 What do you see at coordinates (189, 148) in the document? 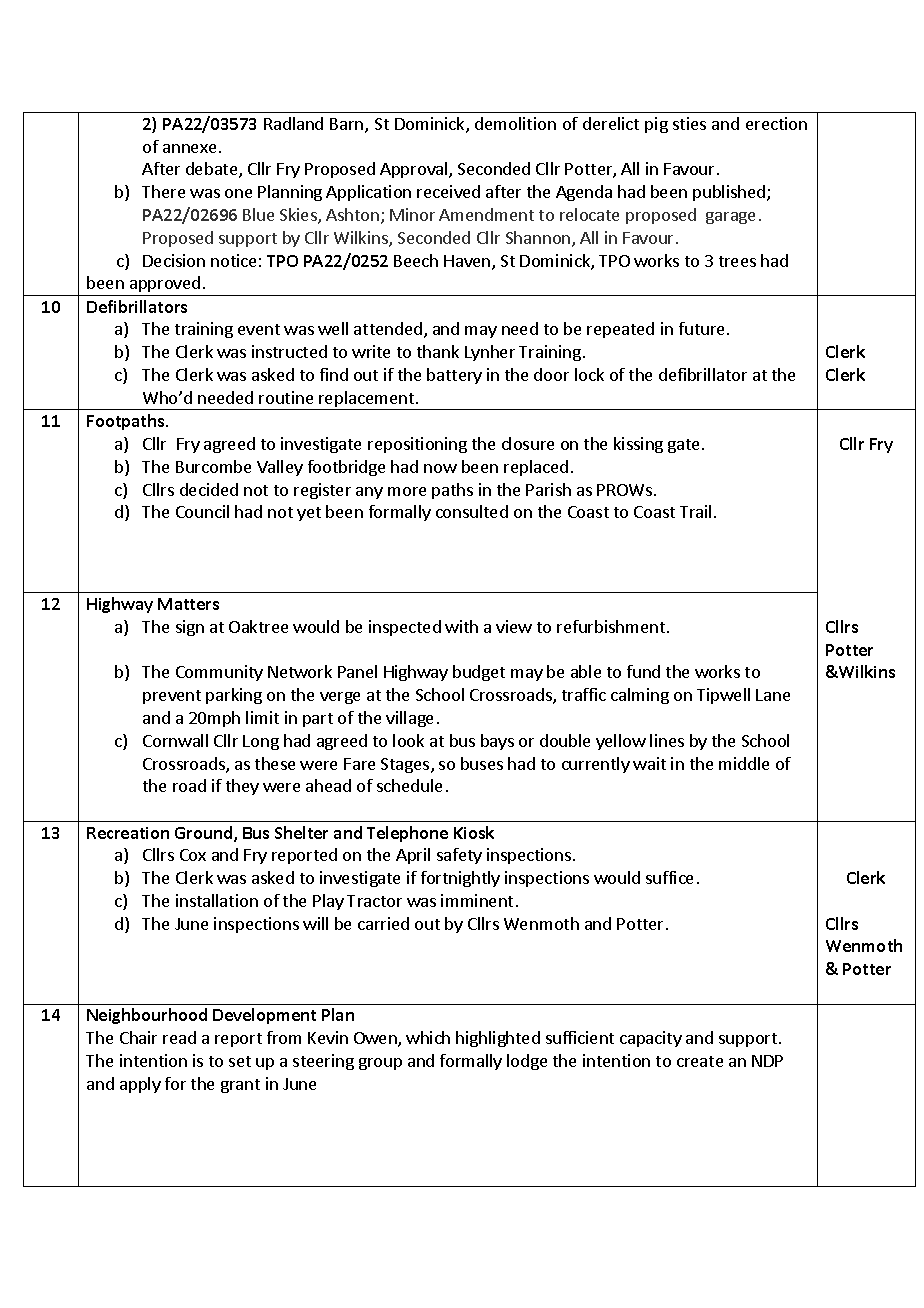
I see `annexe` at bounding box center [189, 148].
